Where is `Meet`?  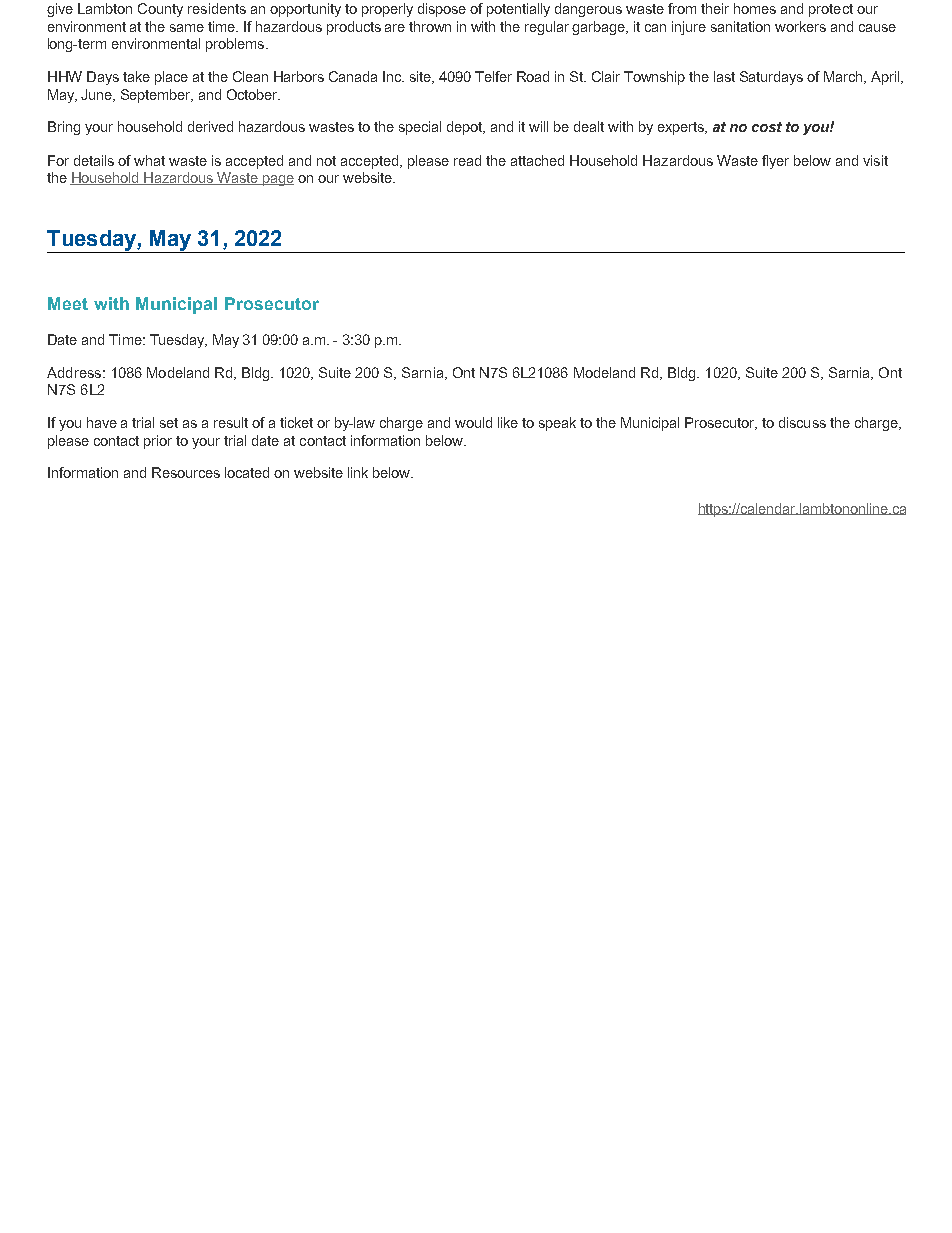 Meet is located at coordinates (68, 303).
